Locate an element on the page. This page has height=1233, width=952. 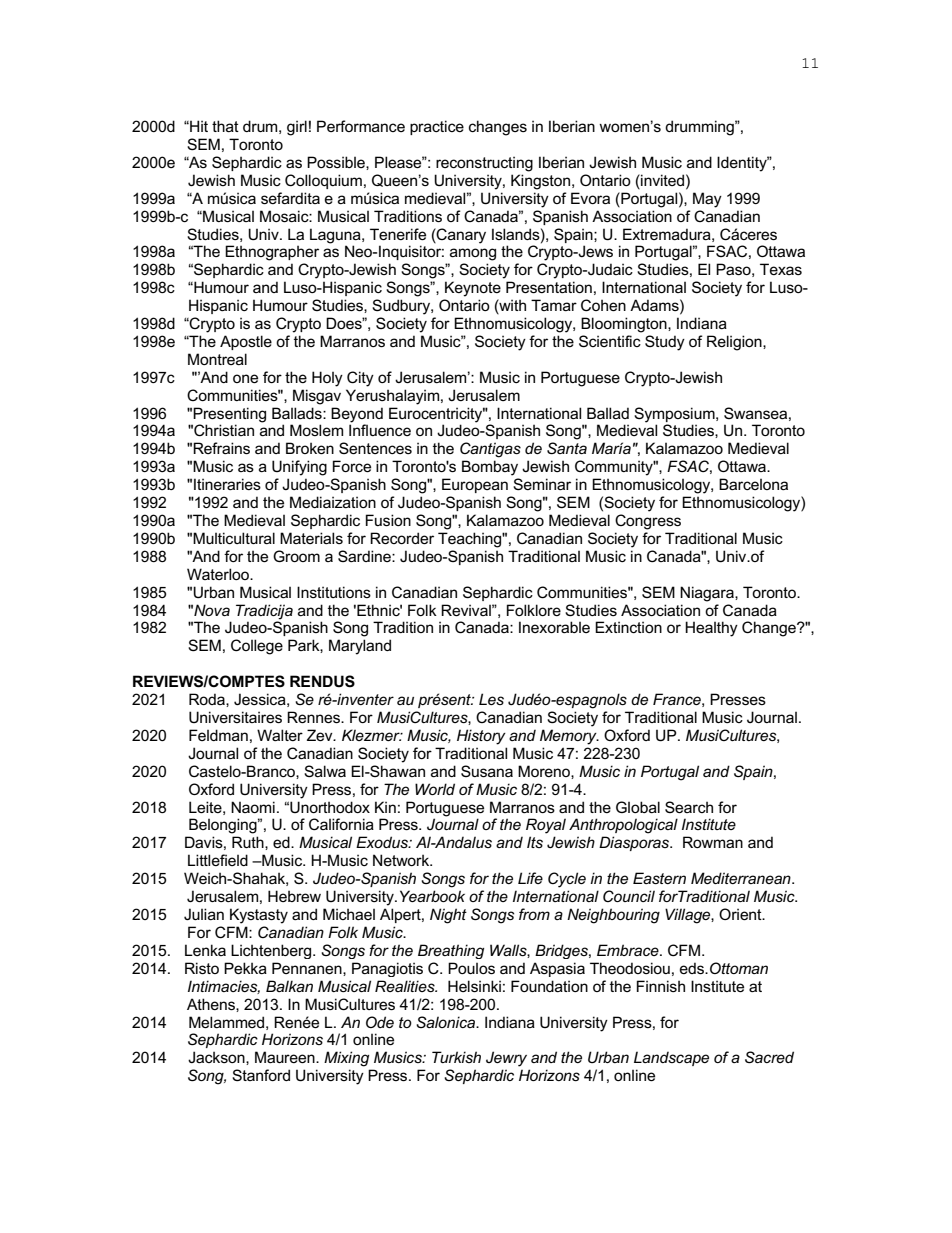
Naomi is located at coordinates (253, 807).
